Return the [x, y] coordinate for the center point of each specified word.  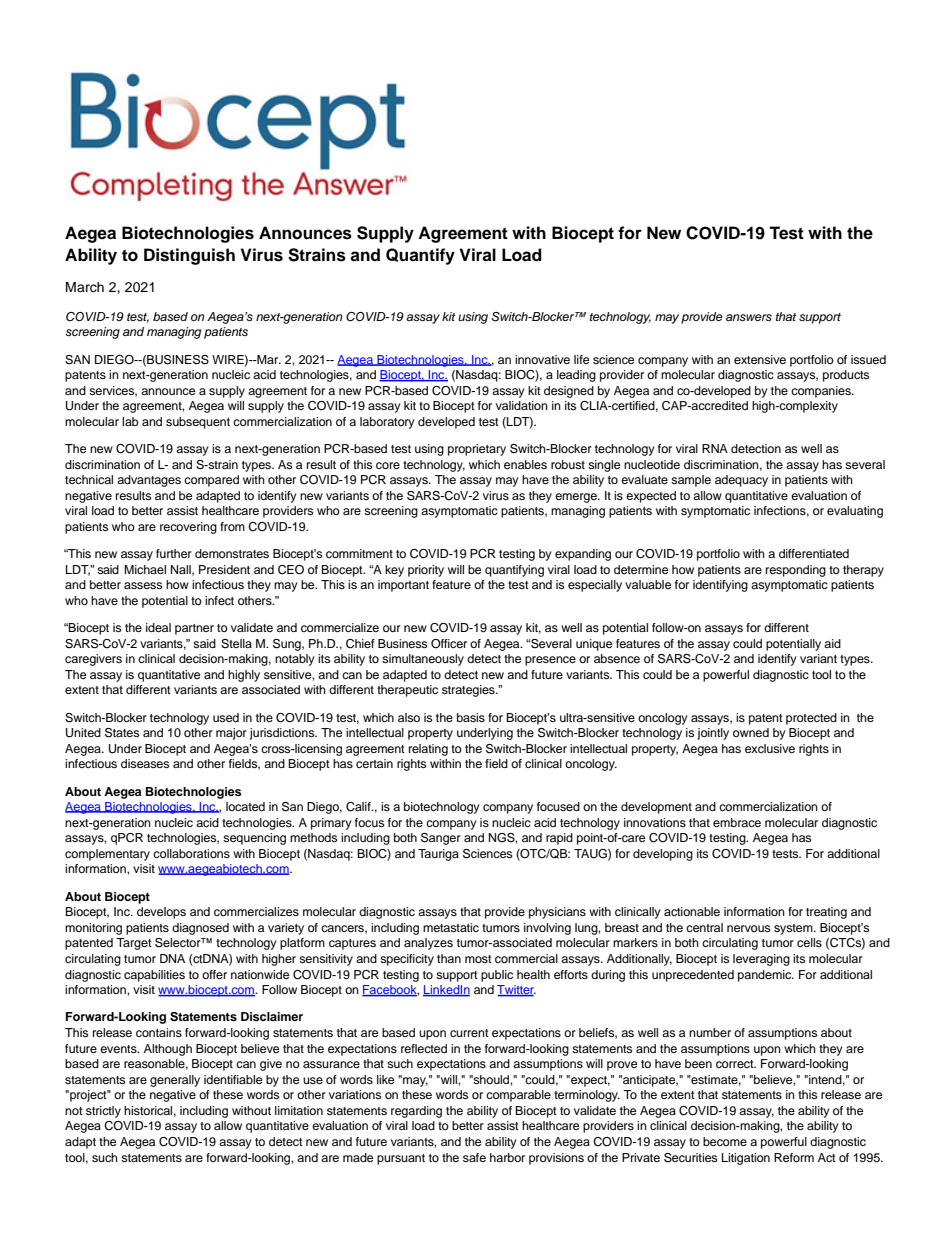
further [174, 553]
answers [749, 317]
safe [474, 1157]
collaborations [191, 853]
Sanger [441, 839]
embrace [737, 822]
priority [426, 571]
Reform [794, 1157]
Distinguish [189, 256]
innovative [542, 359]
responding [796, 571]
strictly [103, 1112]
